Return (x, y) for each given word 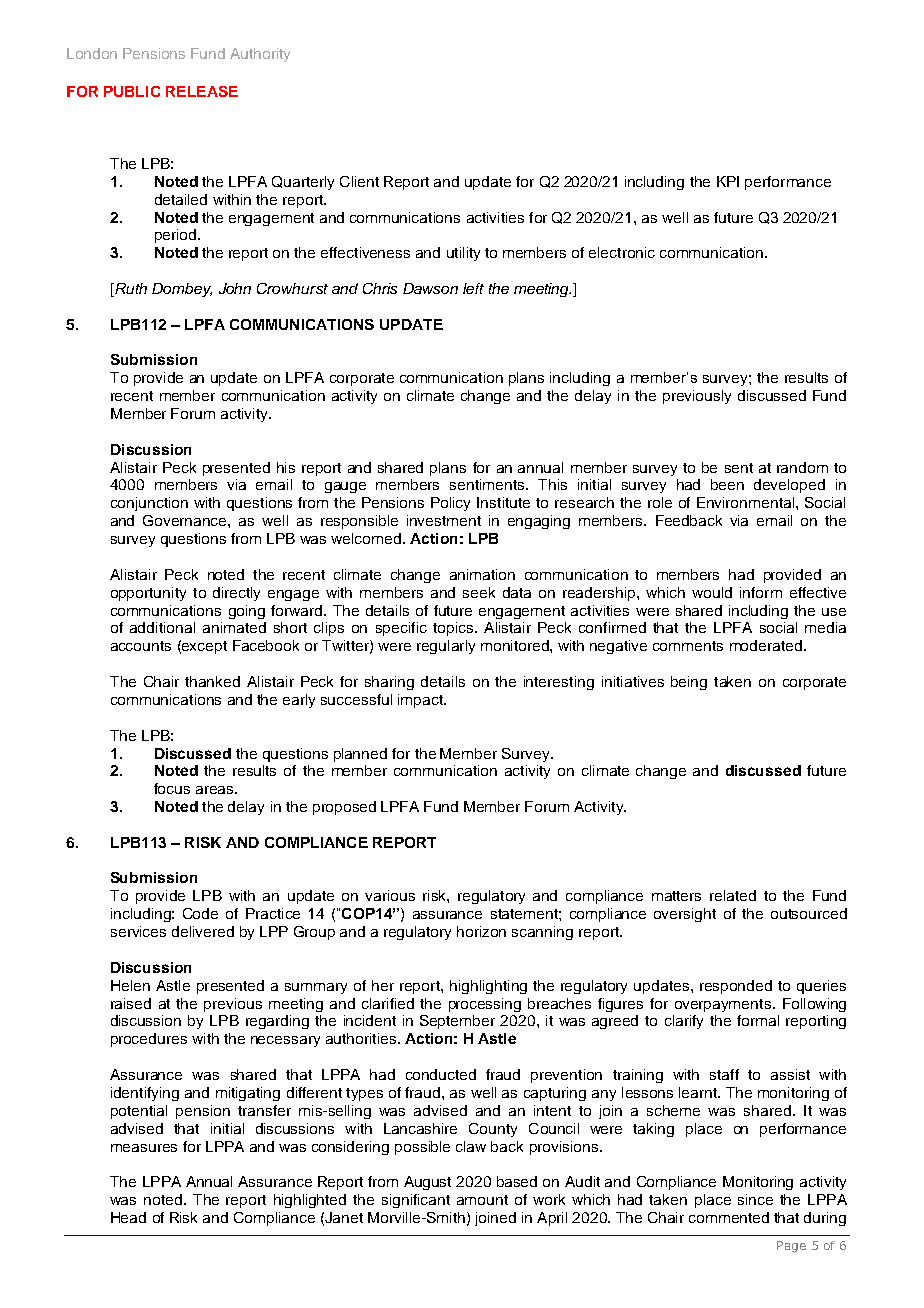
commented (729, 1217)
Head (128, 1217)
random (802, 467)
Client (359, 181)
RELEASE (202, 91)
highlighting (488, 987)
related (733, 895)
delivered (203, 931)
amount (482, 1200)
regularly (446, 647)
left (473, 288)
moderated (766, 645)
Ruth (130, 290)
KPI (728, 181)
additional (162, 627)
